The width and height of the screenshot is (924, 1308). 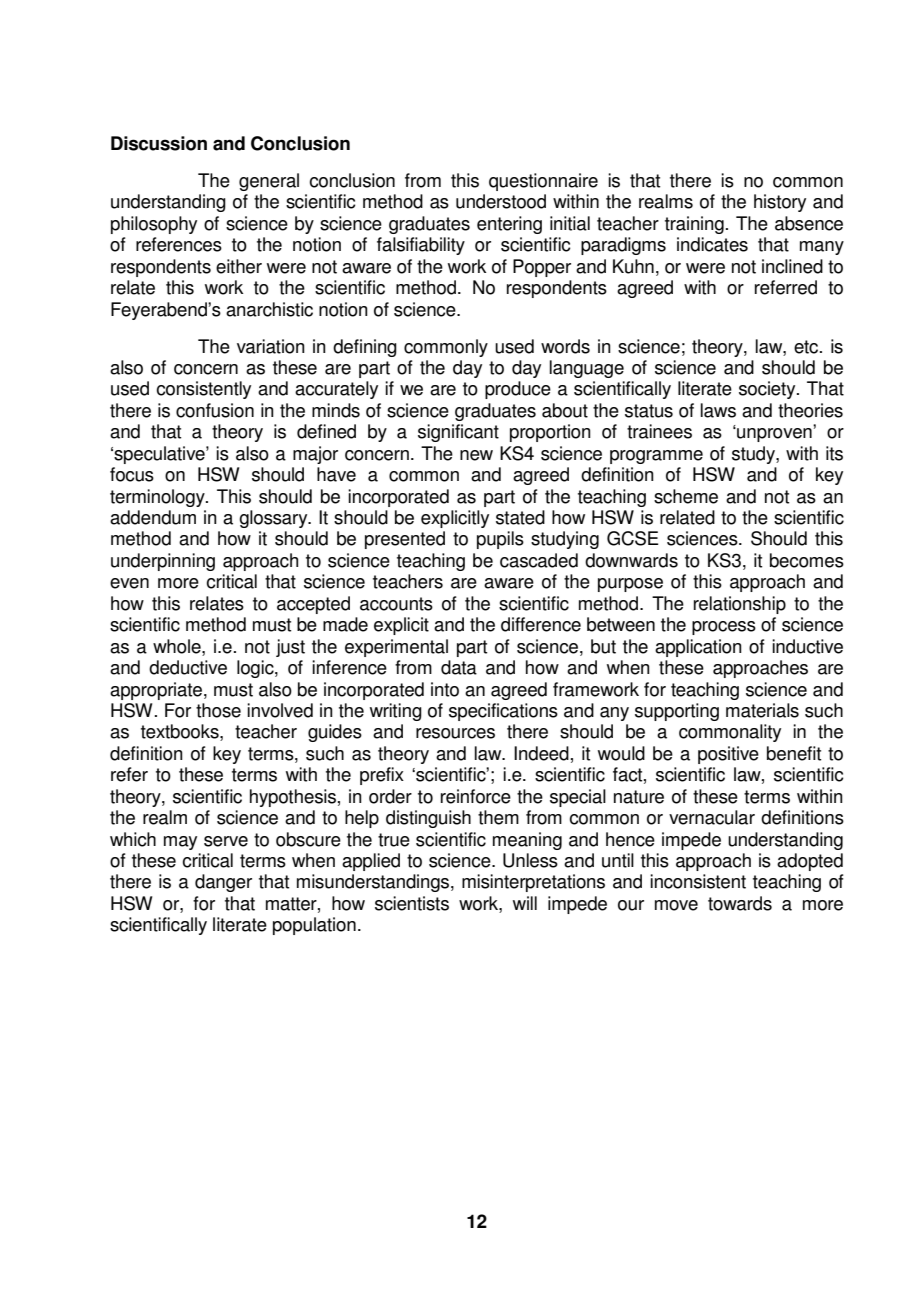 I want to click on variation, so click(x=271, y=346).
